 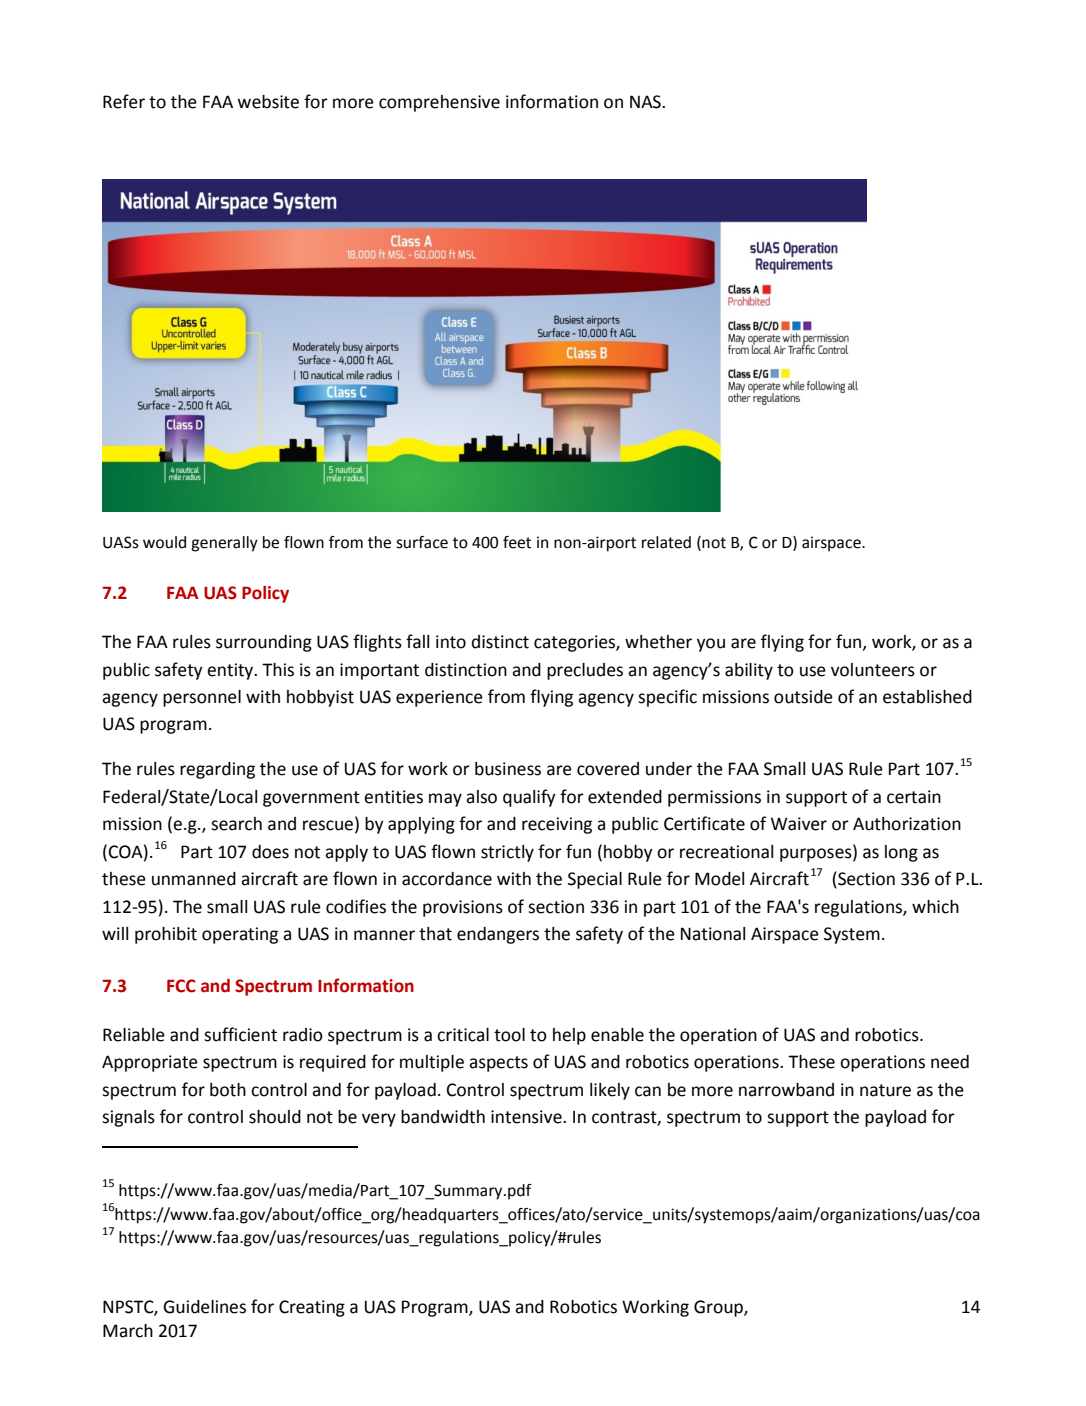 What do you see at coordinates (646, 102) in the image?
I see `NAS` at bounding box center [646, 102].
